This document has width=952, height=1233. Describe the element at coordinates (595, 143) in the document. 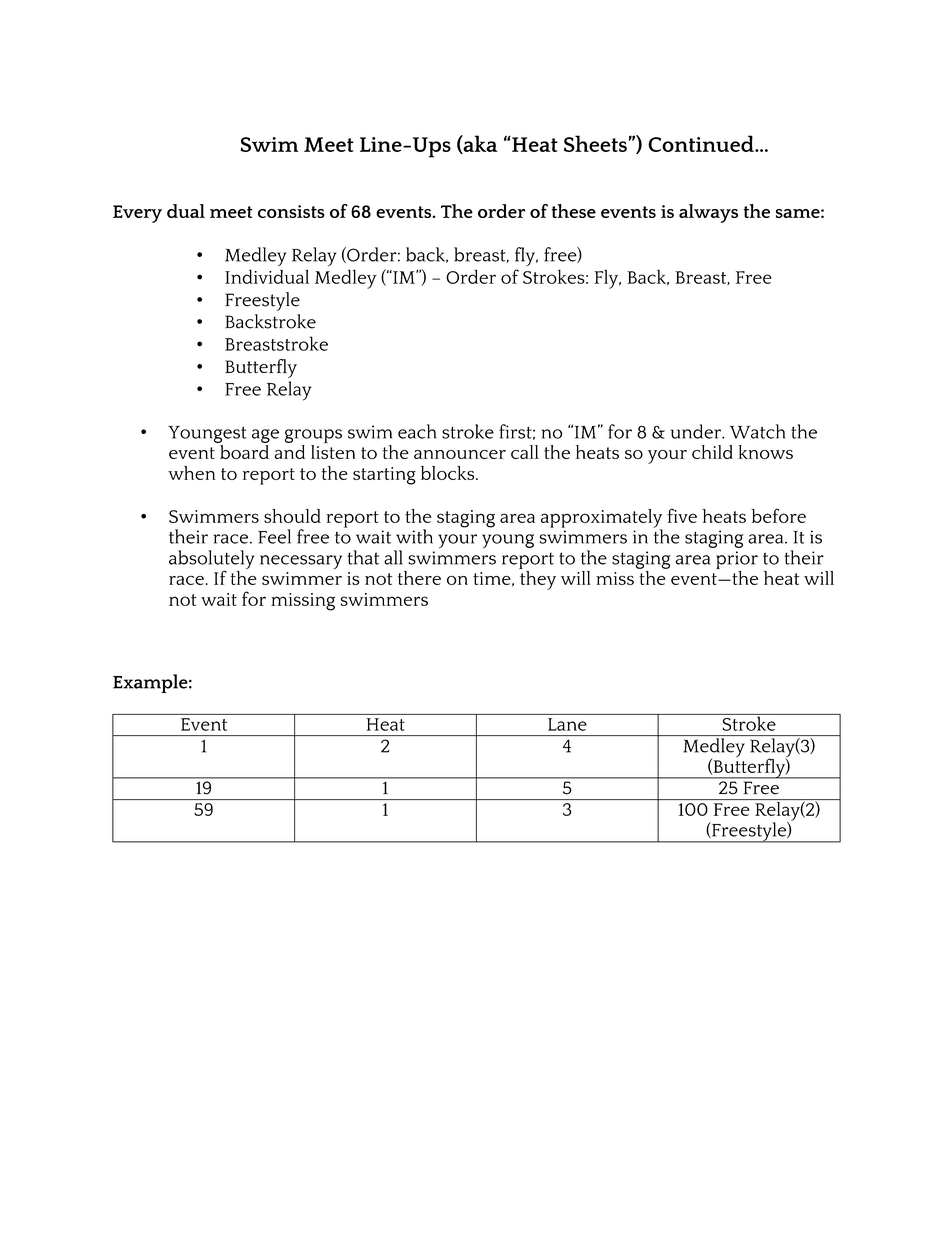

I see `Sheets` at that location.
